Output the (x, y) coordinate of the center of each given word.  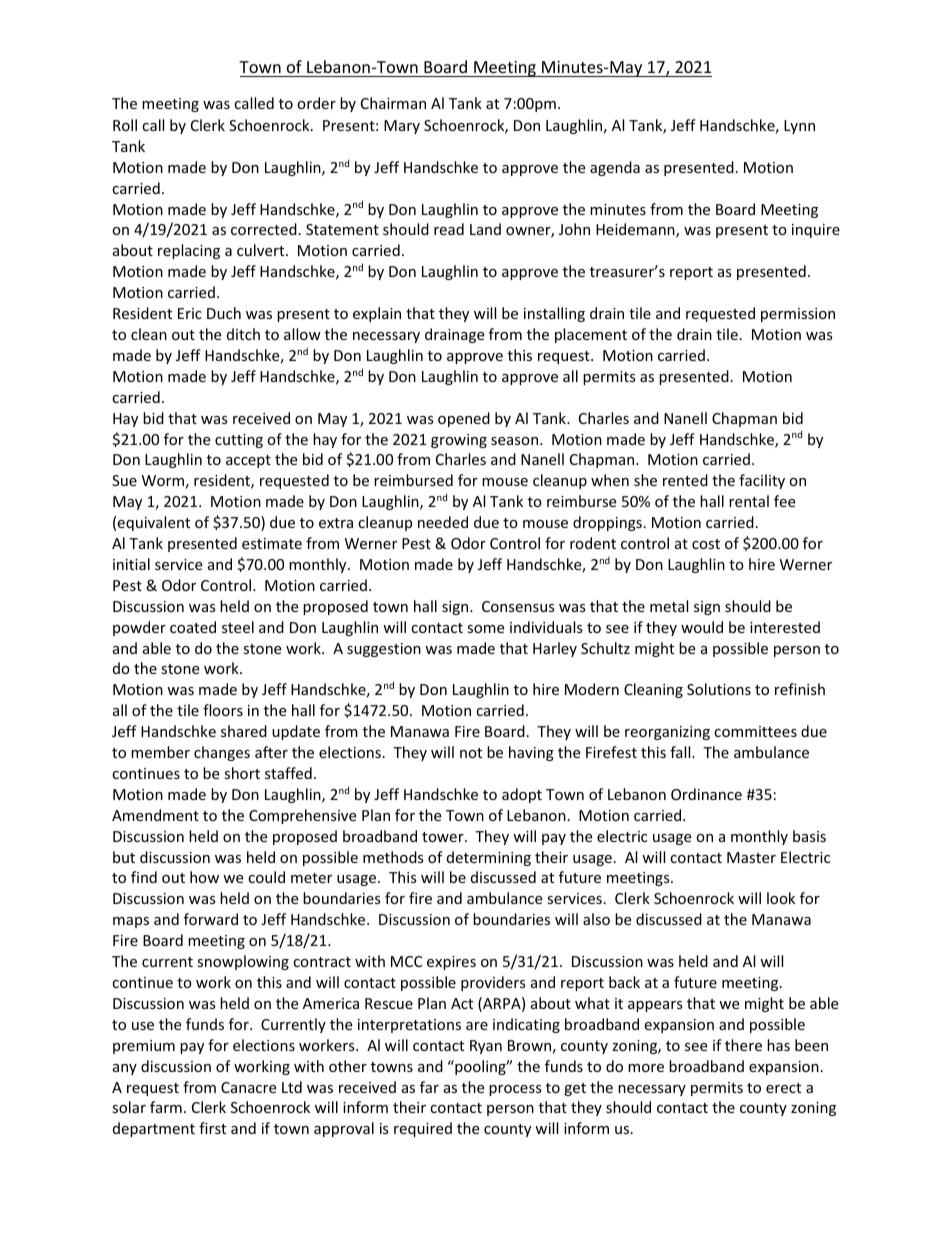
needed (443, 522)
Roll (125, 125)
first (212, 1128)
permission (798, 315)
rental (749, 501)
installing (554, 314)
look (781, 898)
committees (755, 731)
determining (489, 858)
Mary (402, 127)
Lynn (799, 127)
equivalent (153, 523)
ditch (243, 334)
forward (211, 919)
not (471, 753)
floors (223, 710)
